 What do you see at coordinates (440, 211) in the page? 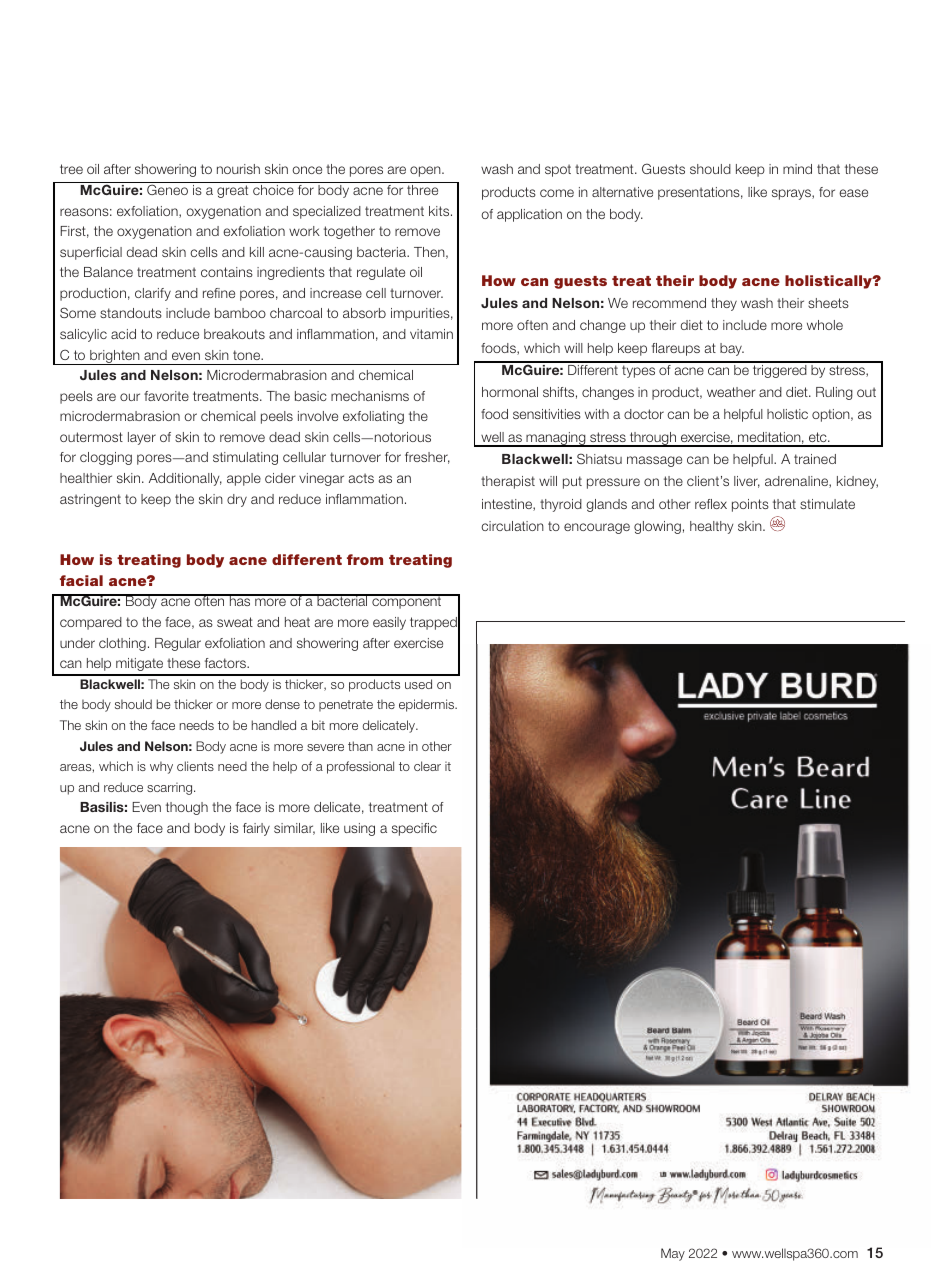
I see `kits` at bounding box center [440, 211].
